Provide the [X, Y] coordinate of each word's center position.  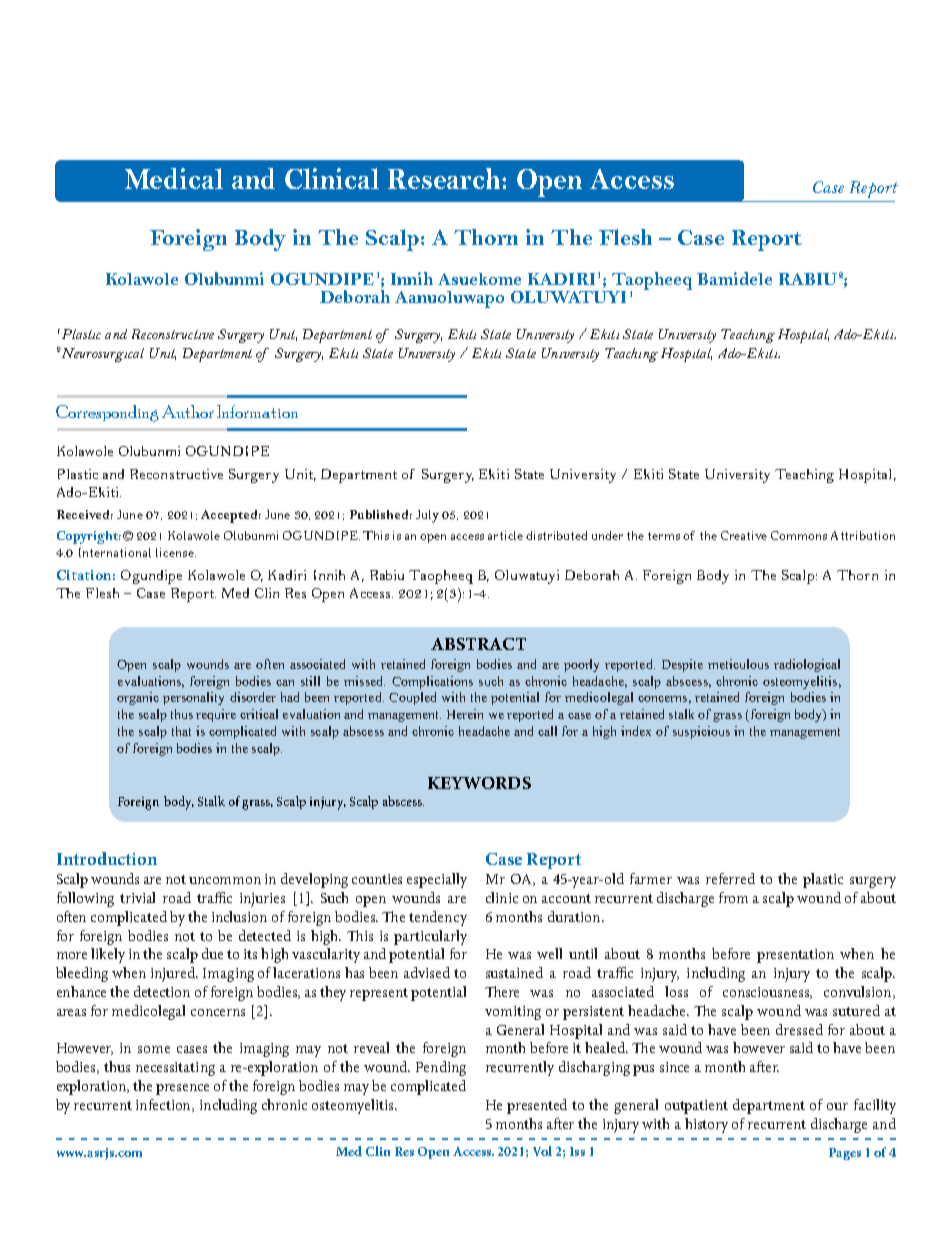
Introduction [107, 858]
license [176, 552]
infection [165, 1105]
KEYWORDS [479, 783]
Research [445, 178]
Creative [744, 535]
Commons [799, 535]
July [427, 516]
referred [730, 878]
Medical [174, 178]
